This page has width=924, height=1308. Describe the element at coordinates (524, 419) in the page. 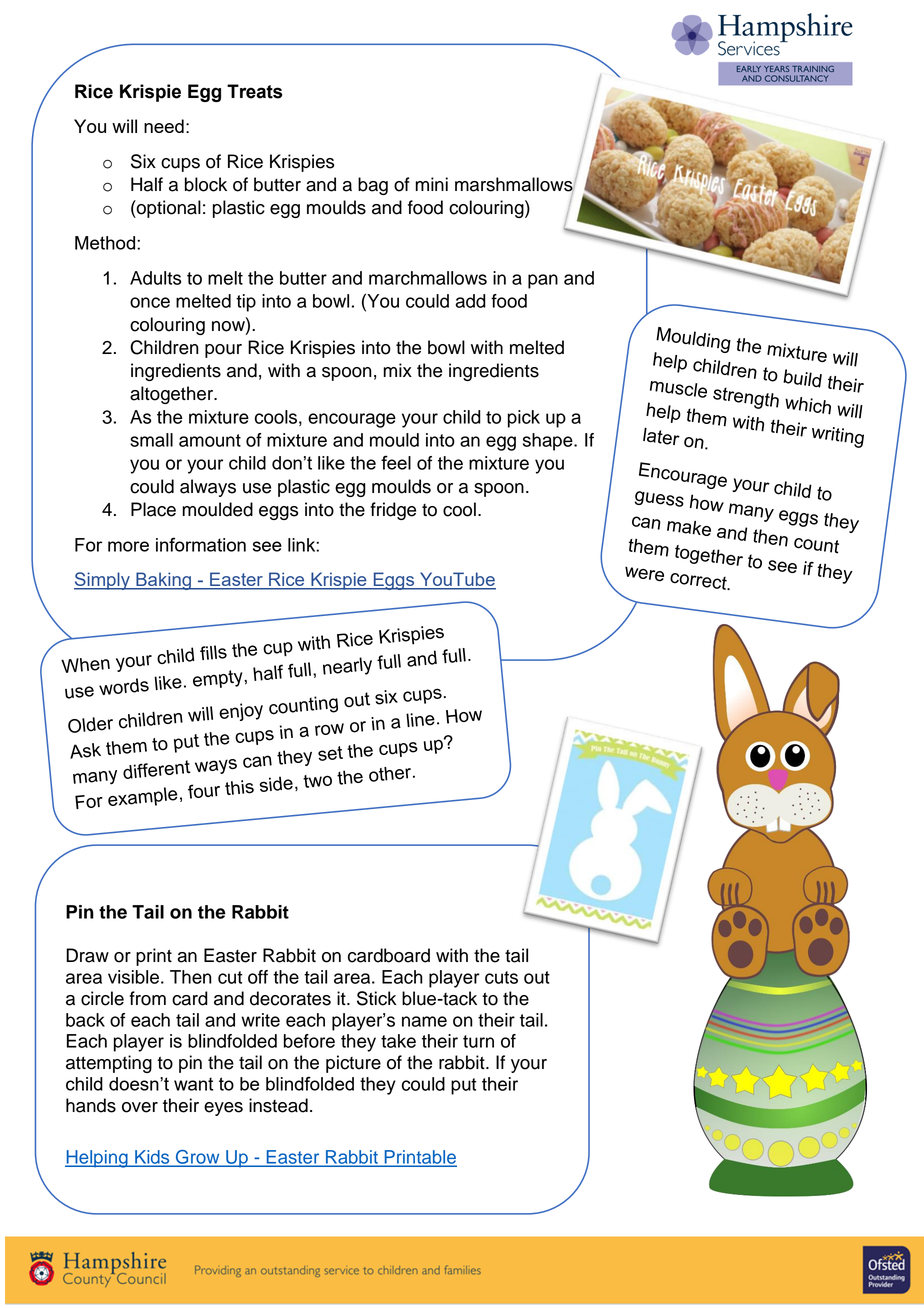

I see `pick` at that location.
